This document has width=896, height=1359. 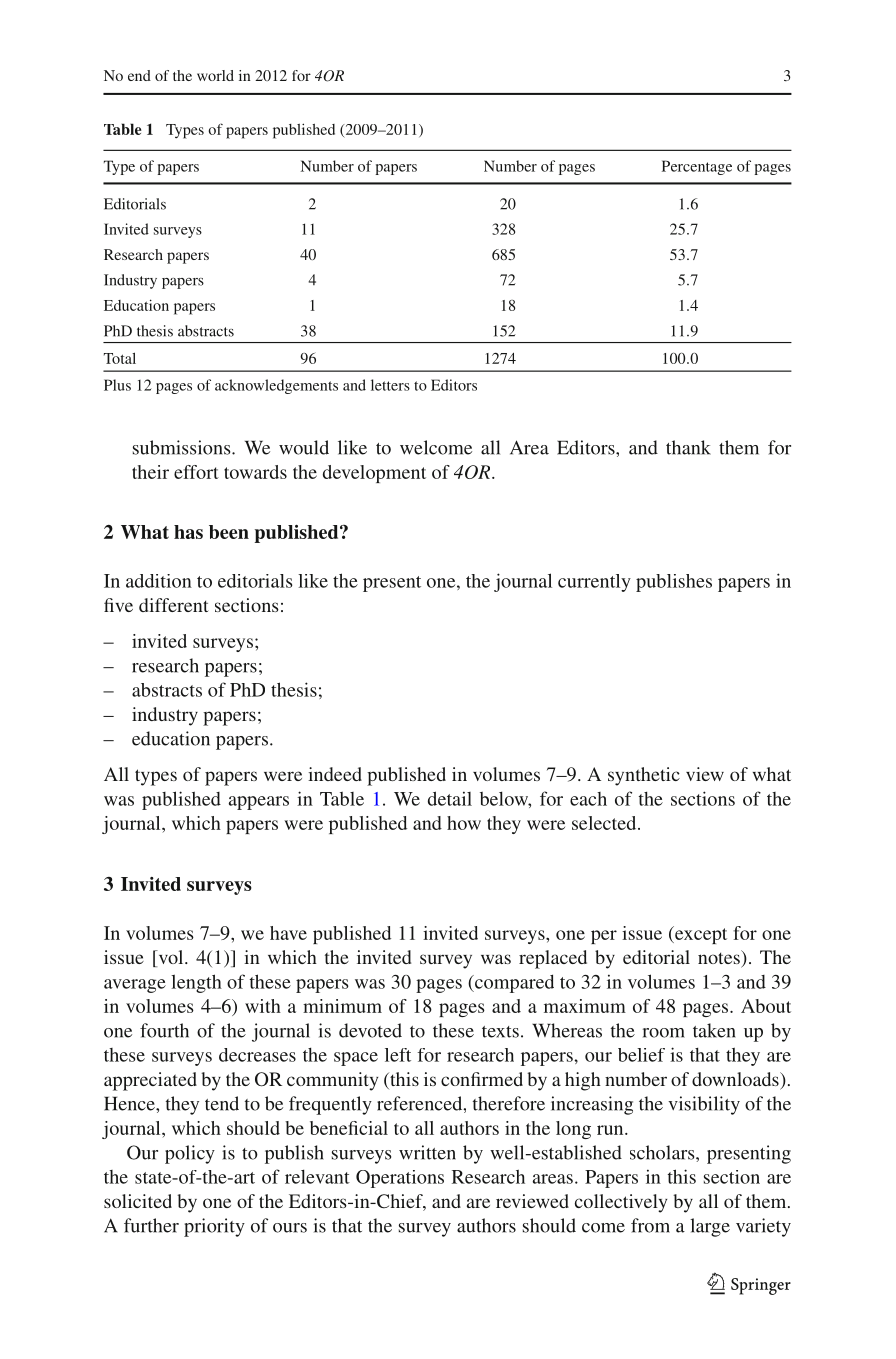 I want to click on letters, so click(x=390, y=385).
